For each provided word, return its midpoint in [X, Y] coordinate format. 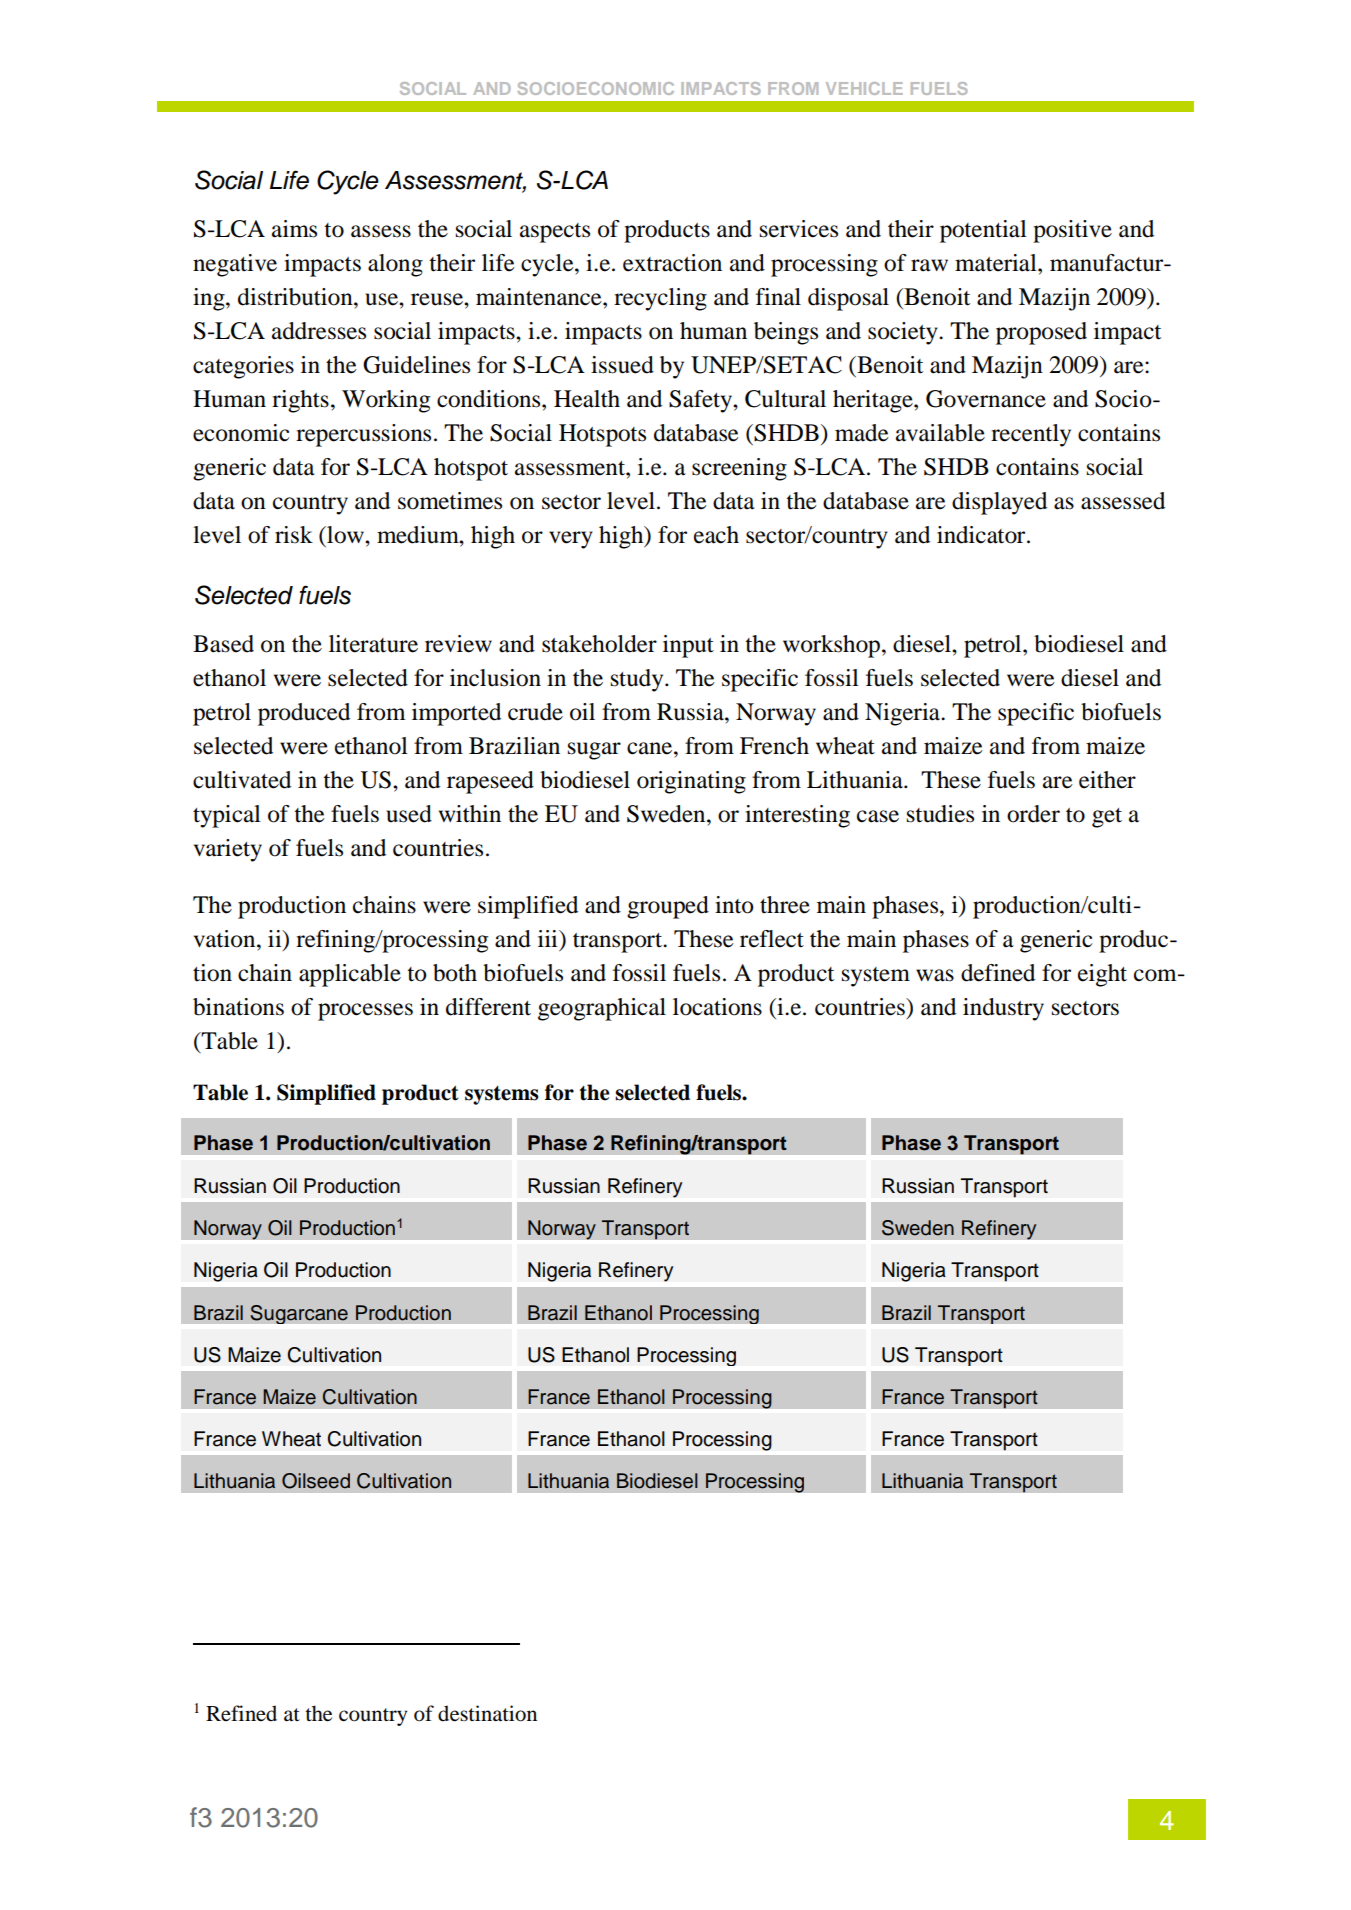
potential [983, 231]
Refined [241, 1713]
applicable [350, 975]
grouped [668, 907]
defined [998, 973]
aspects [555, 233]
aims [294, 229]
